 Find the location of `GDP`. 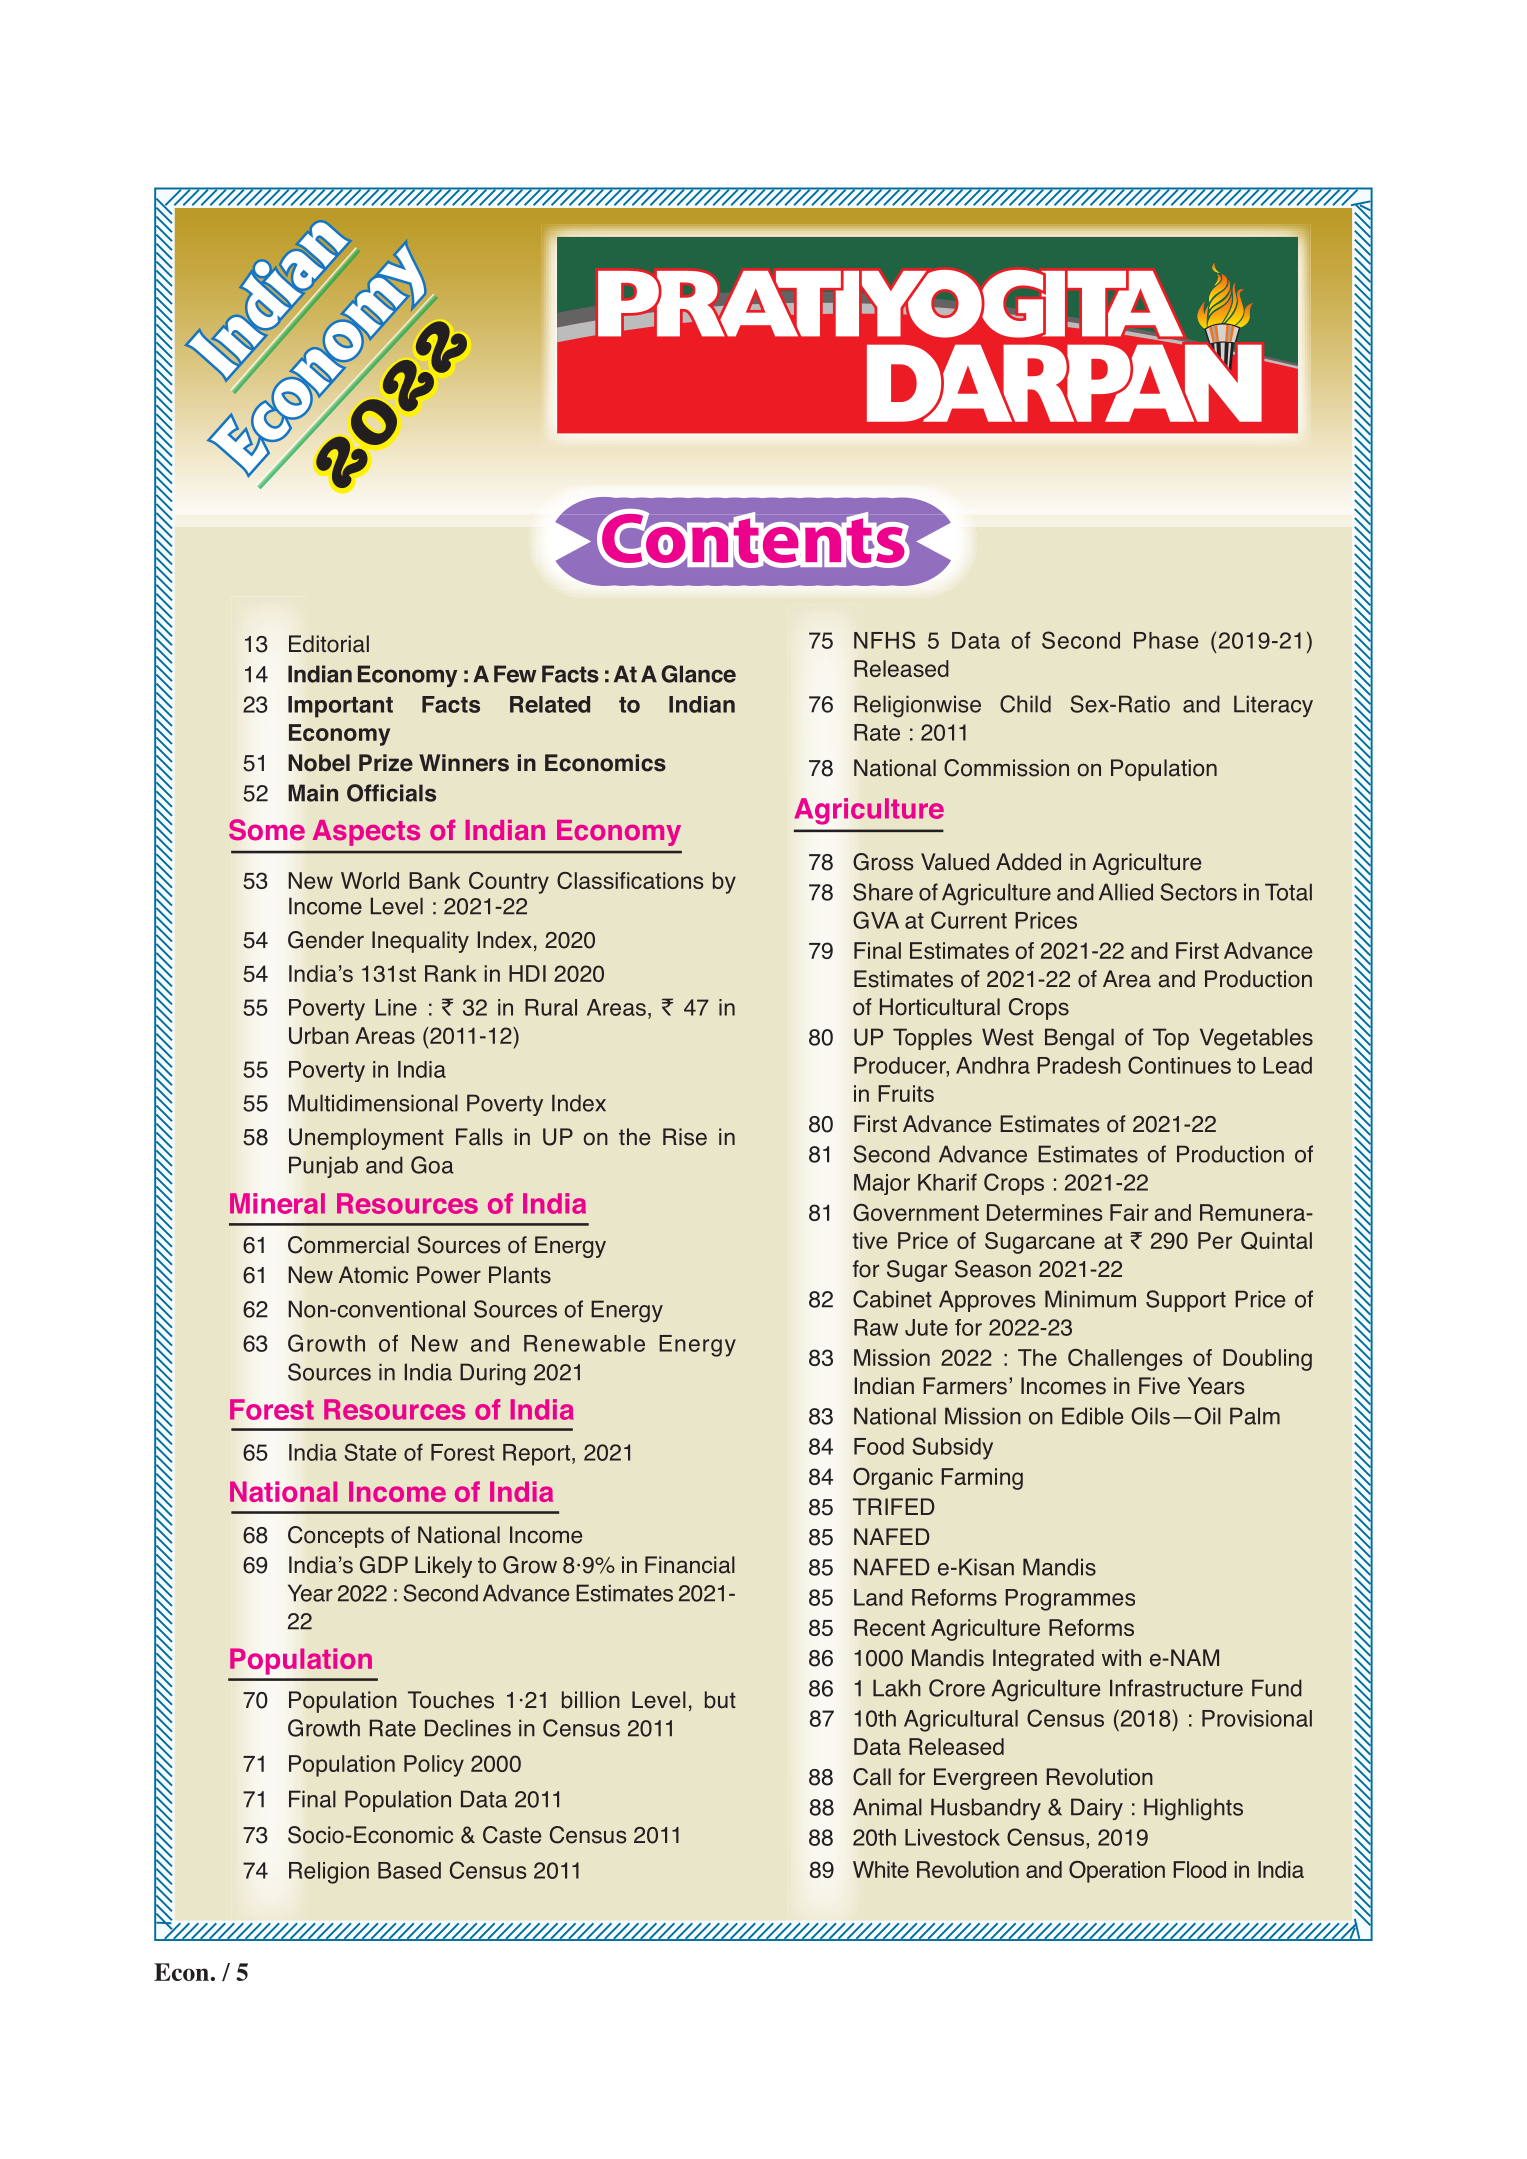

GDP is located at coordinates (384, 1565).
